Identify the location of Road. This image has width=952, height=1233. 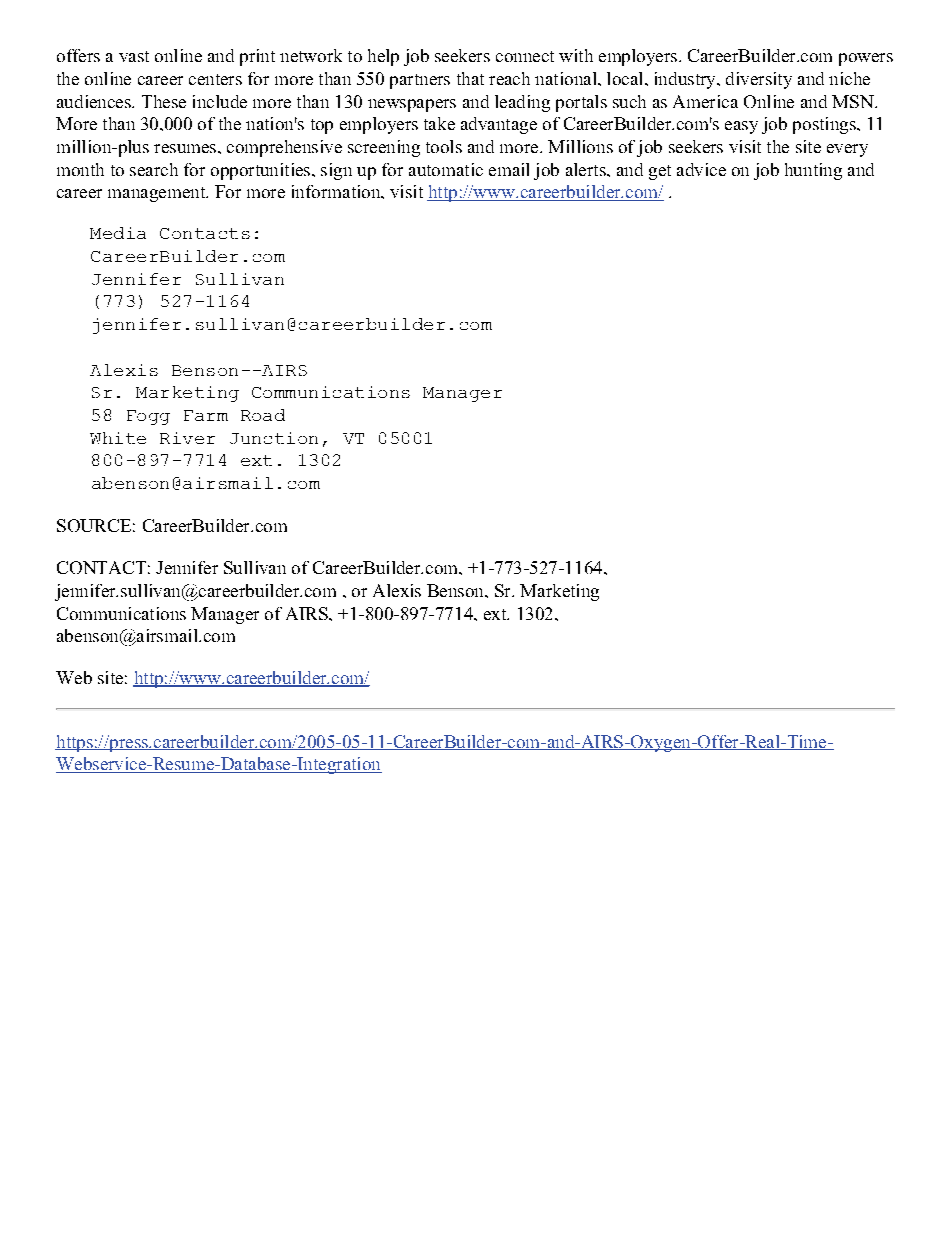
(263, 415).
